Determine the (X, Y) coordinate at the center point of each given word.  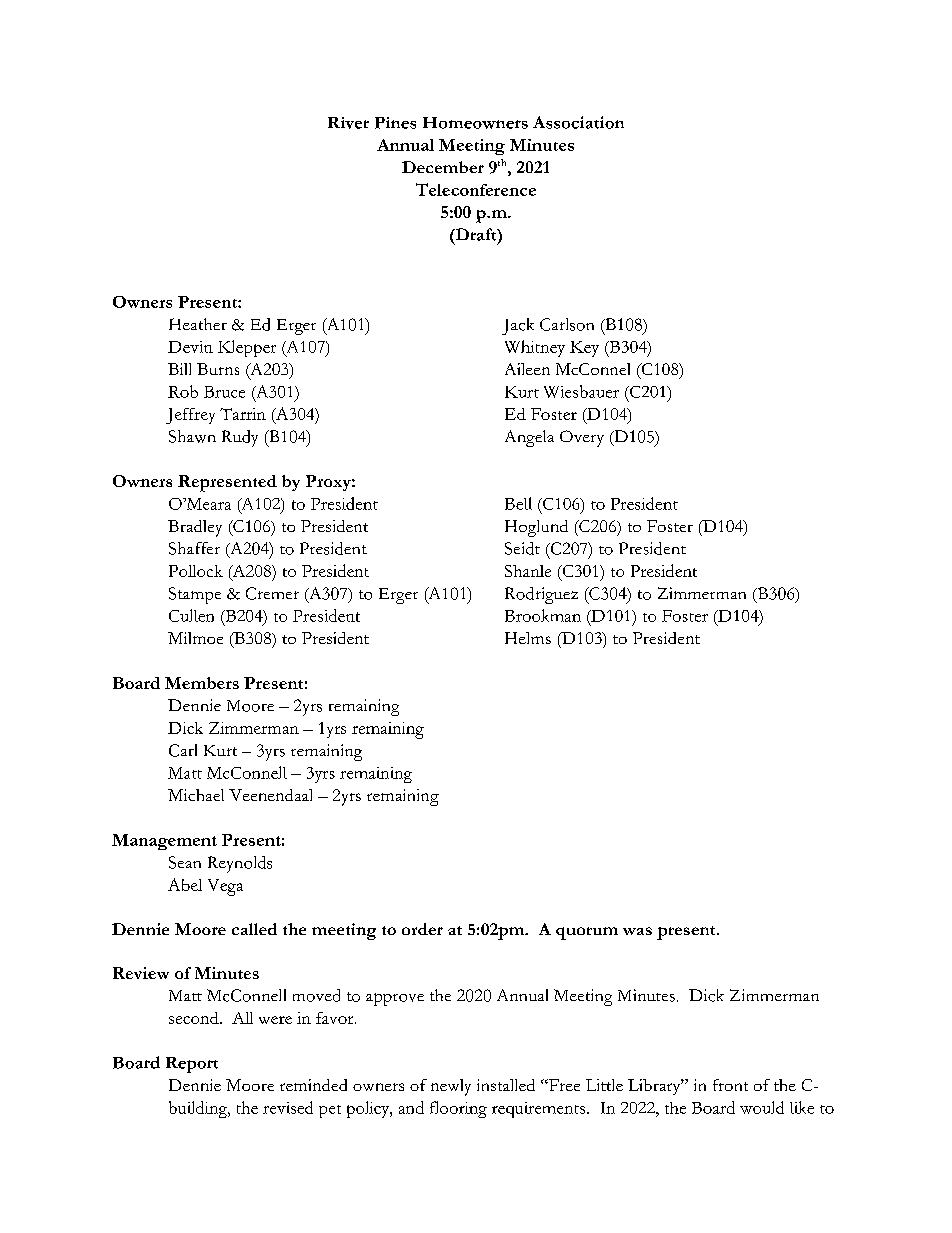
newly (451, 1087)
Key (584, 349)
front (730, 1085)
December (443, 167)
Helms (528, 638)
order (422, 929)
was (637, 931)
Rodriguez (541, 595)
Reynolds (240, 864)
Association (578, 122)
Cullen (191, 615)
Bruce (224, 392)
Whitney (535, 348)
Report (192, 1065)
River (348, 123)
